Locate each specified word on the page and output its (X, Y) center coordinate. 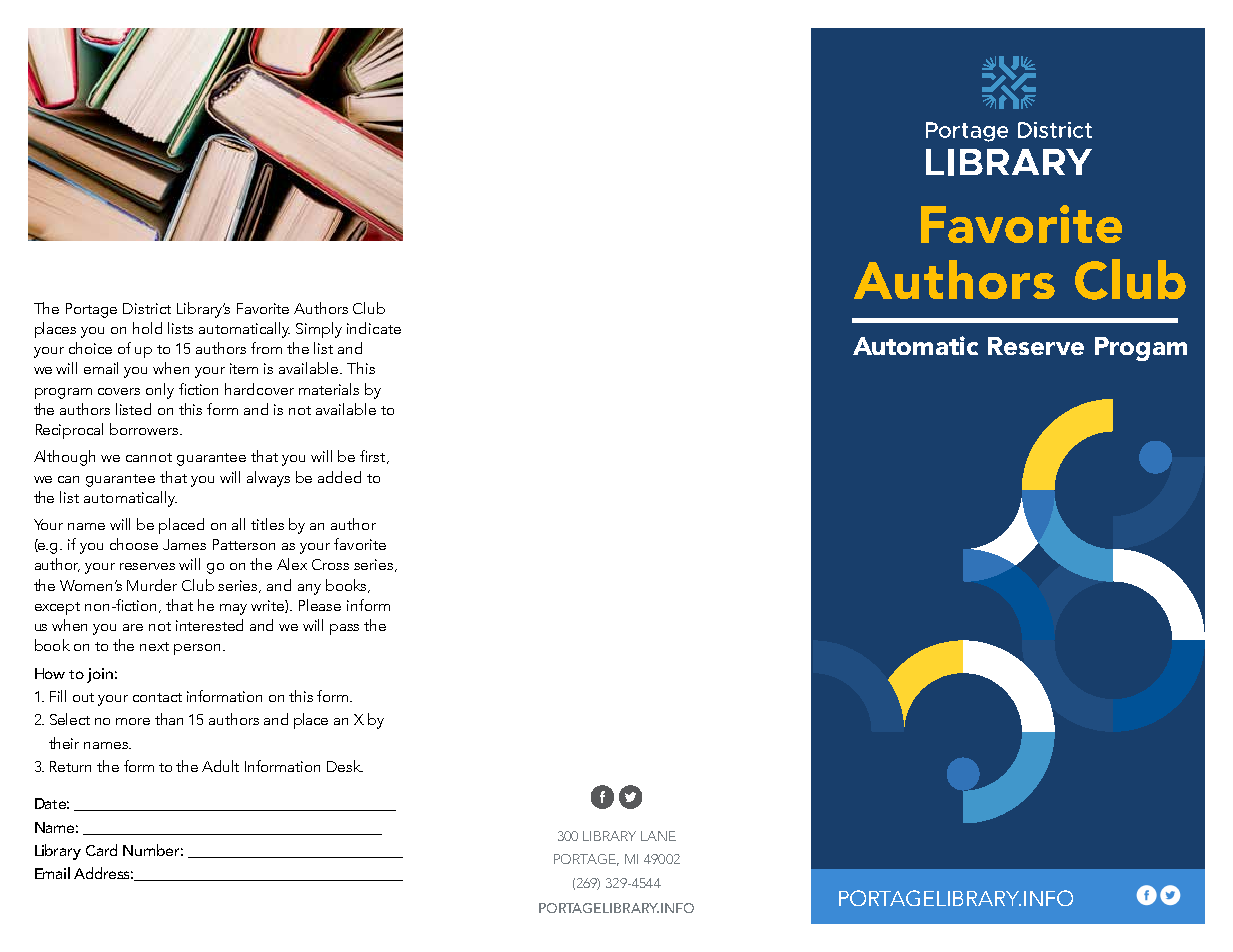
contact (157, 697)
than (169, 719)
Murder (152, 585)
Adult (220, 766)
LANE (658, 836)
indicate (374, 328)
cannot (149, 457)
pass (344, 629)
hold (147, 328)
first (374, 457)
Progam (1141, 349)
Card (101, 850)
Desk (345, 766)
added (339, 477)
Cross (330, 564)
